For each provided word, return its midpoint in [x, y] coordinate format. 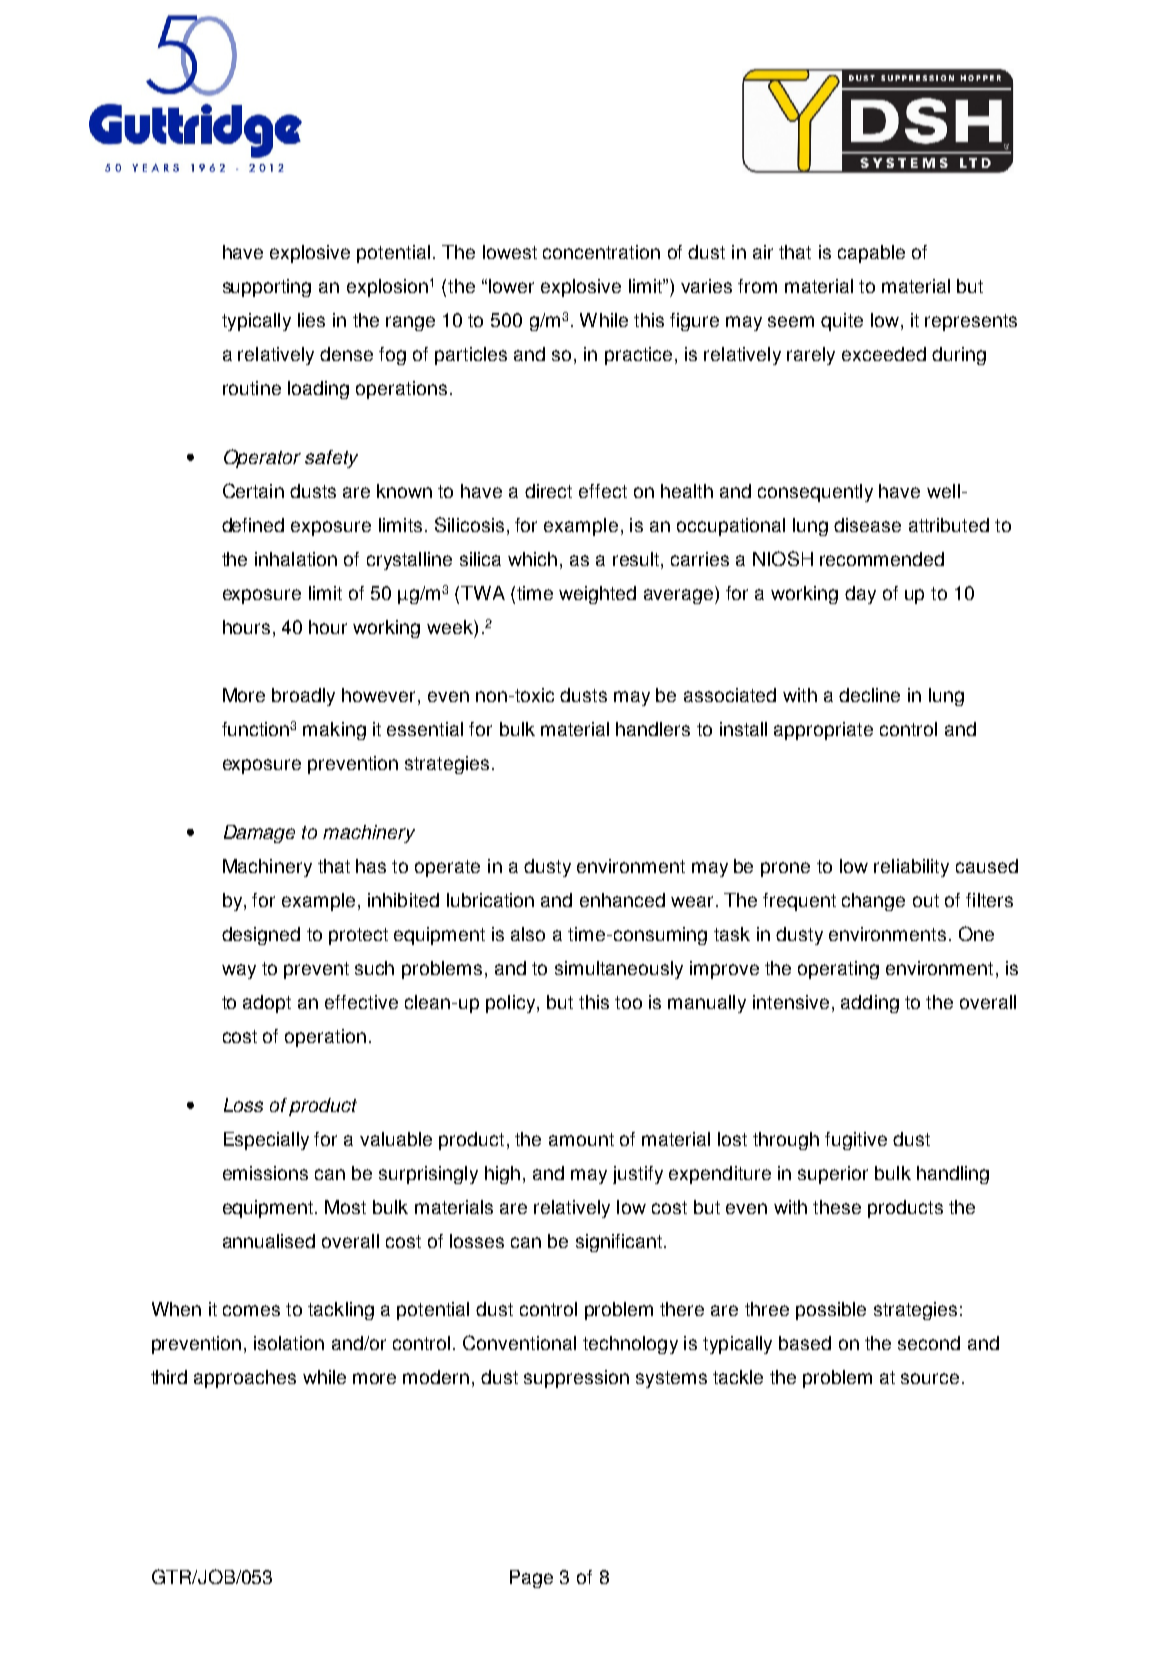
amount [581, 1139]
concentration [601, 252]
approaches [245, 1379]
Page [531, 1579]
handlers [653, 729]
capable [871, 254]
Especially [266, 1141]
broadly [303, 697]
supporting [267, 288]
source [930, 1378]
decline [869, 695]
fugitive [856, 1141]
